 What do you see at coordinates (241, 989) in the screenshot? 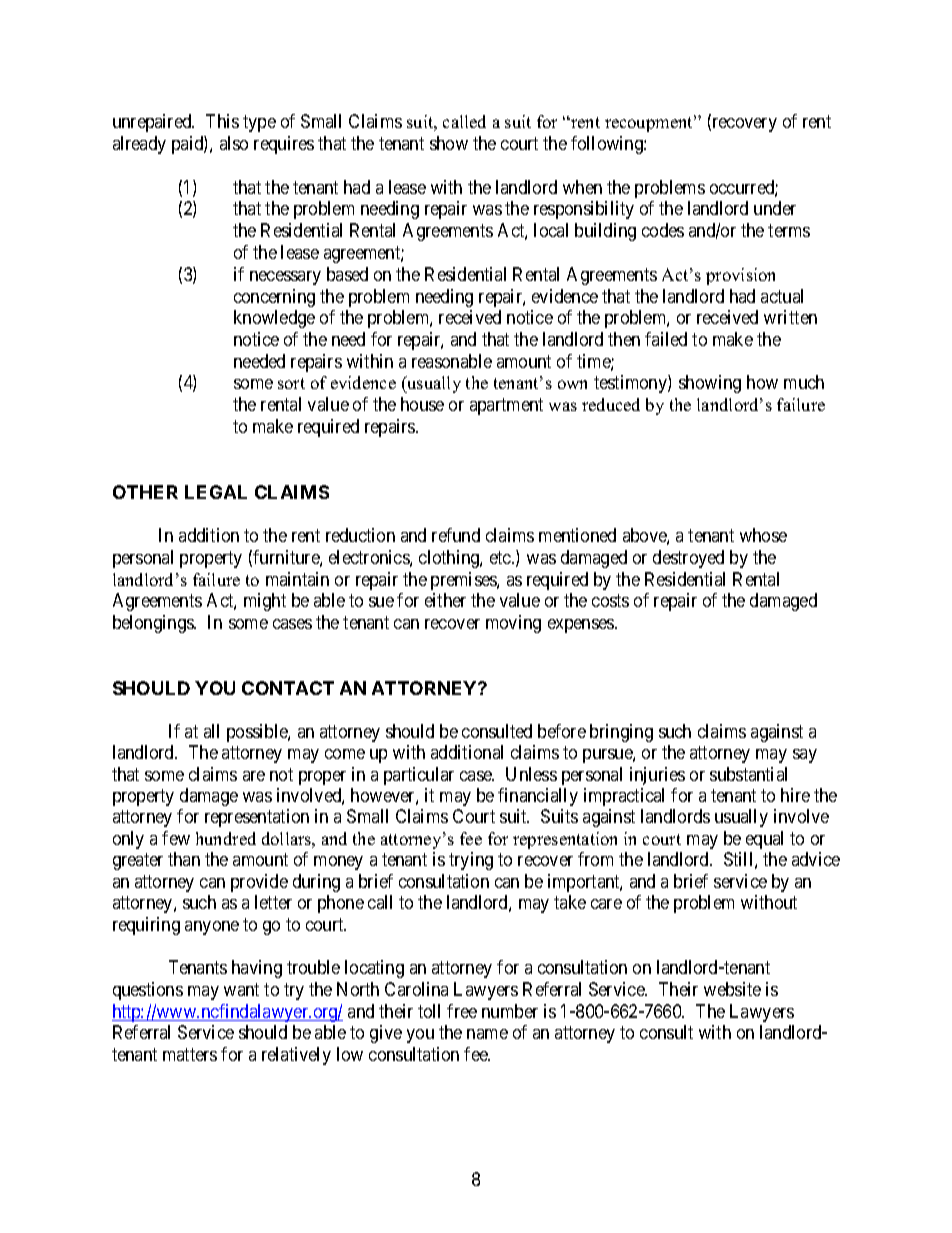
I see `want` at bounding box center [241, 989].
